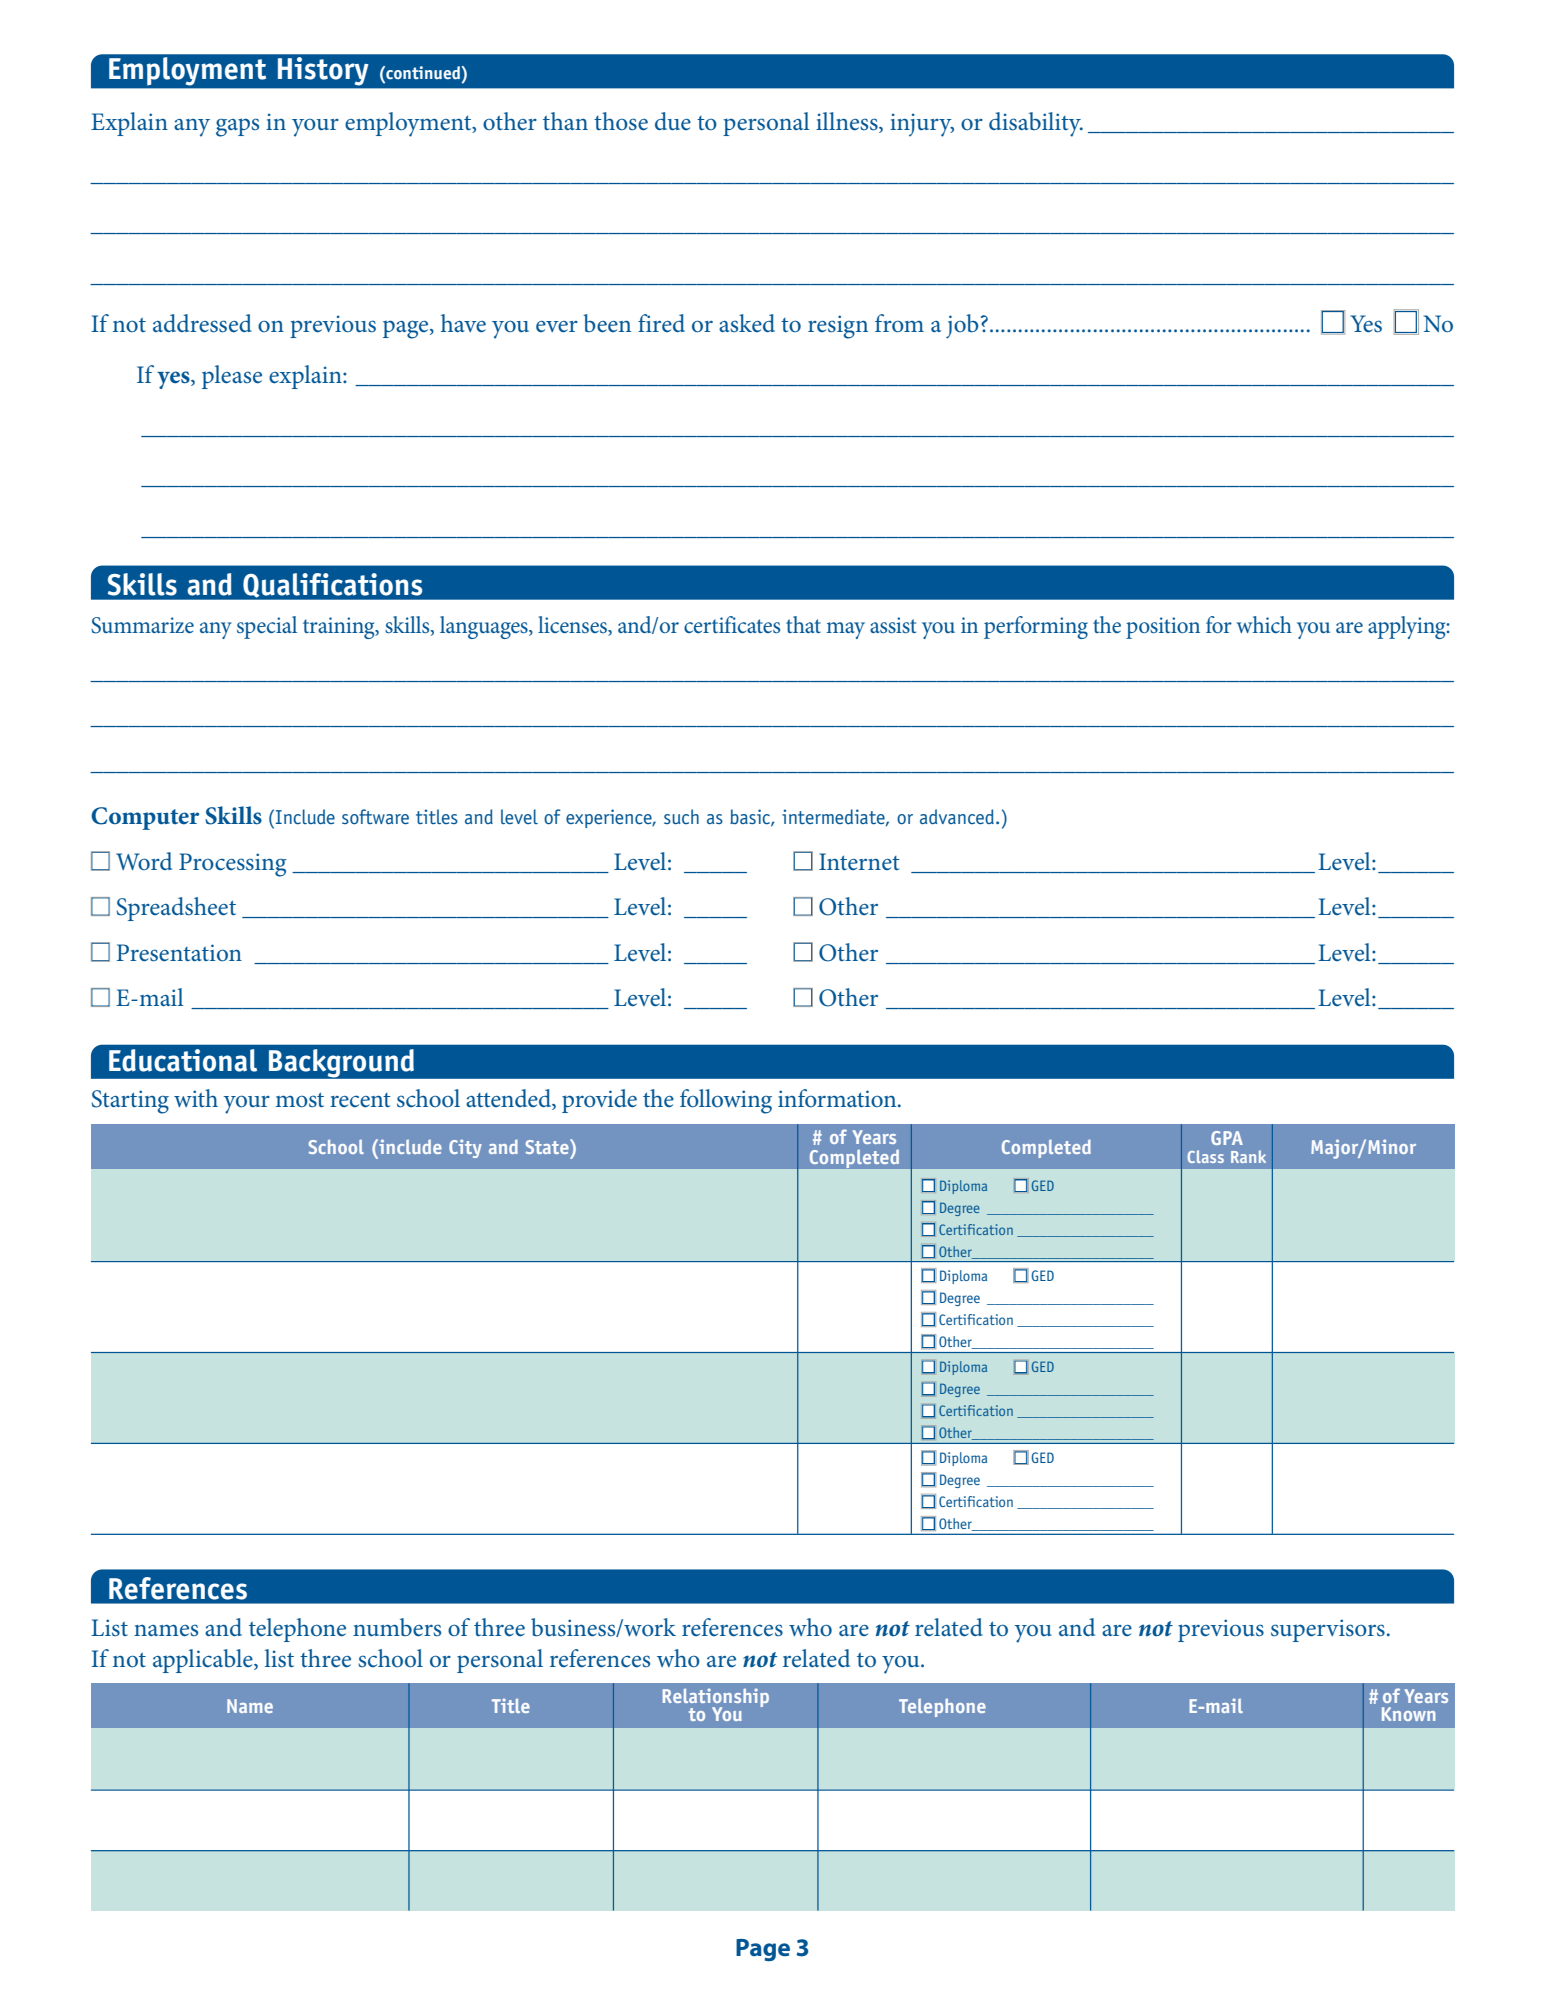 The width and height of the page is (1545, 2000). What do you see at coordinates (716, 1699) in the page?
I see `Relationship` at bounding box center [716, 1699].
